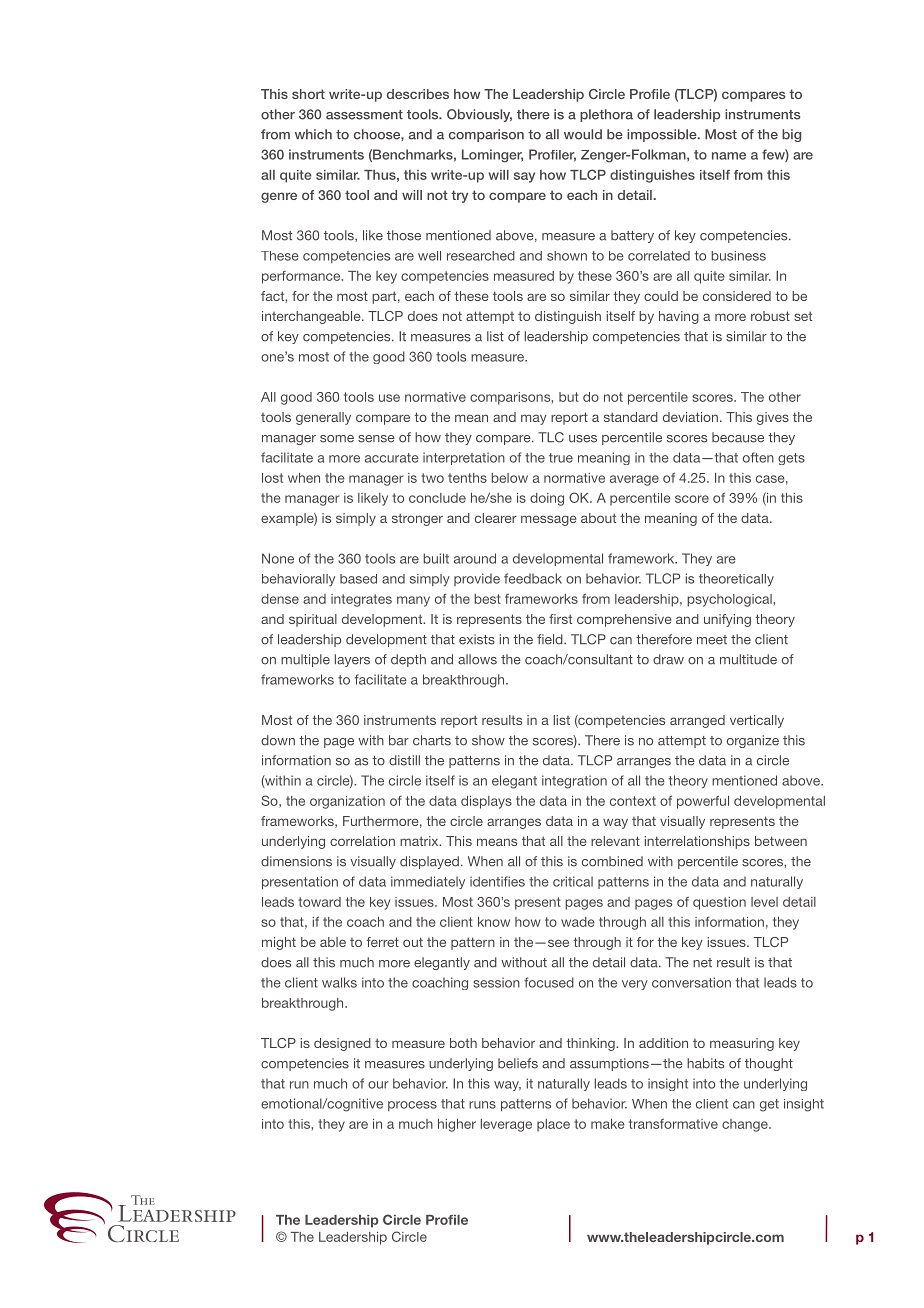  I want to click on place, so click(553, 1125).
